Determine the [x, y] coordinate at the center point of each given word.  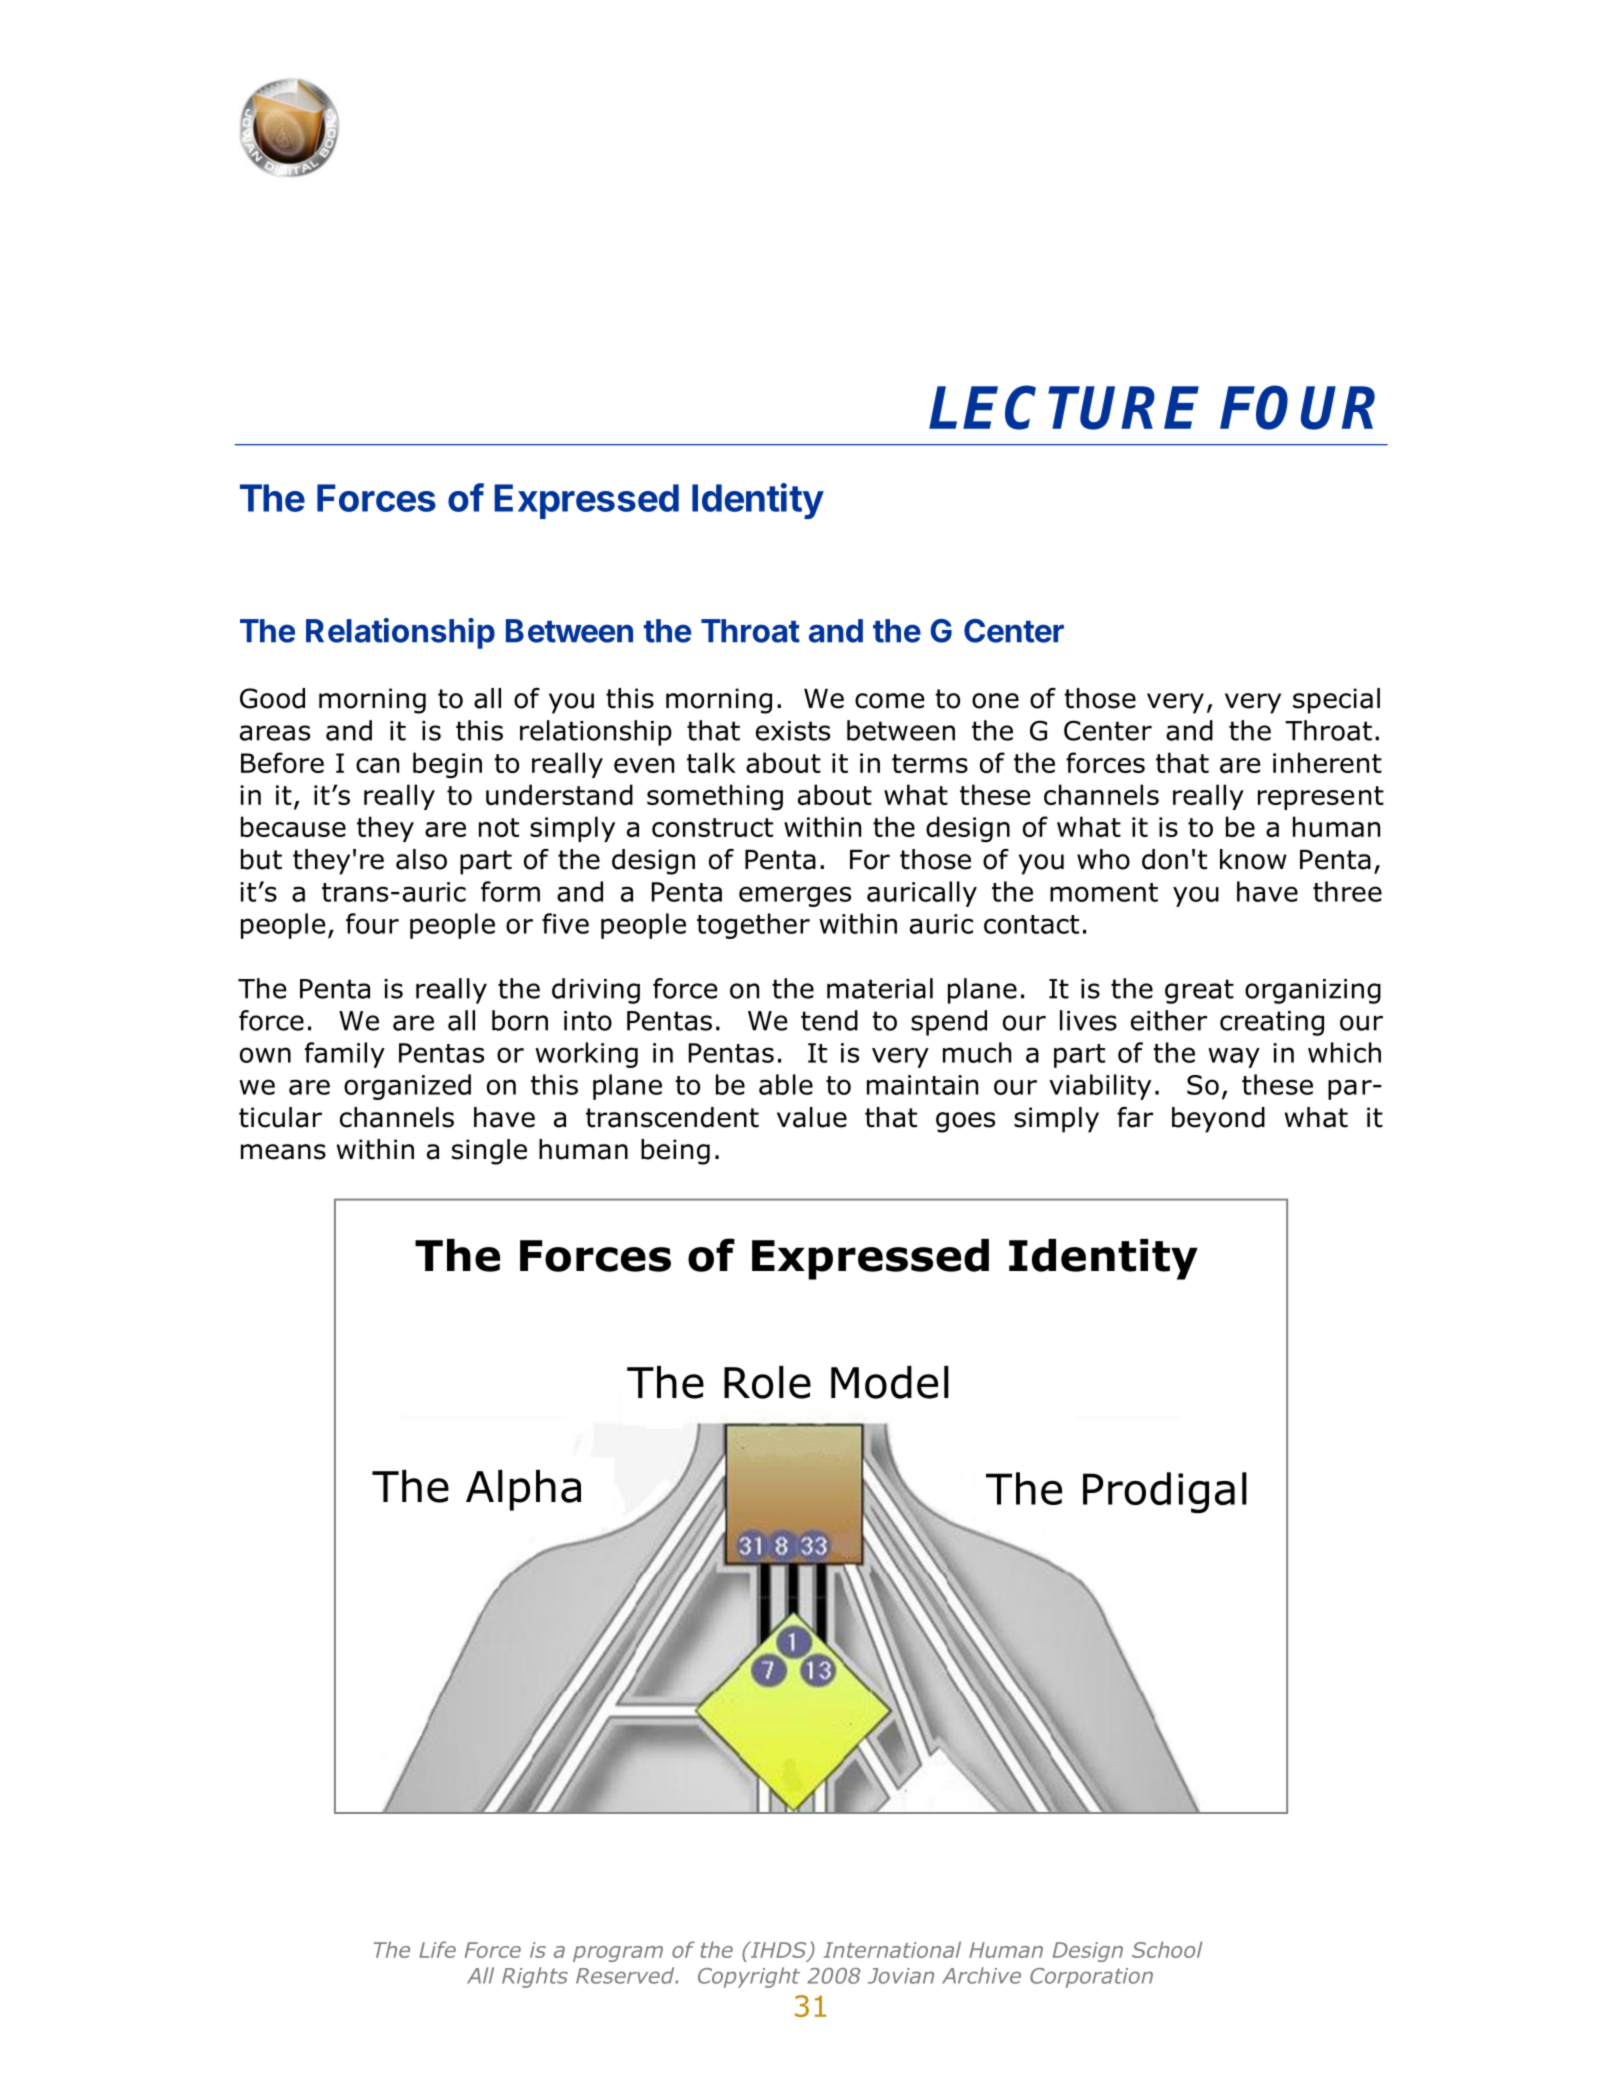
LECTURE [1064, 407]
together [753, 926]
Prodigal [1165, 1493]
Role [767, 1382]
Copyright [749, 1977]
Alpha [523, 1490]
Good [272, 698]
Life [437, 1949]
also [421, 859]
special [1336, 701]
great [1199, 991]
